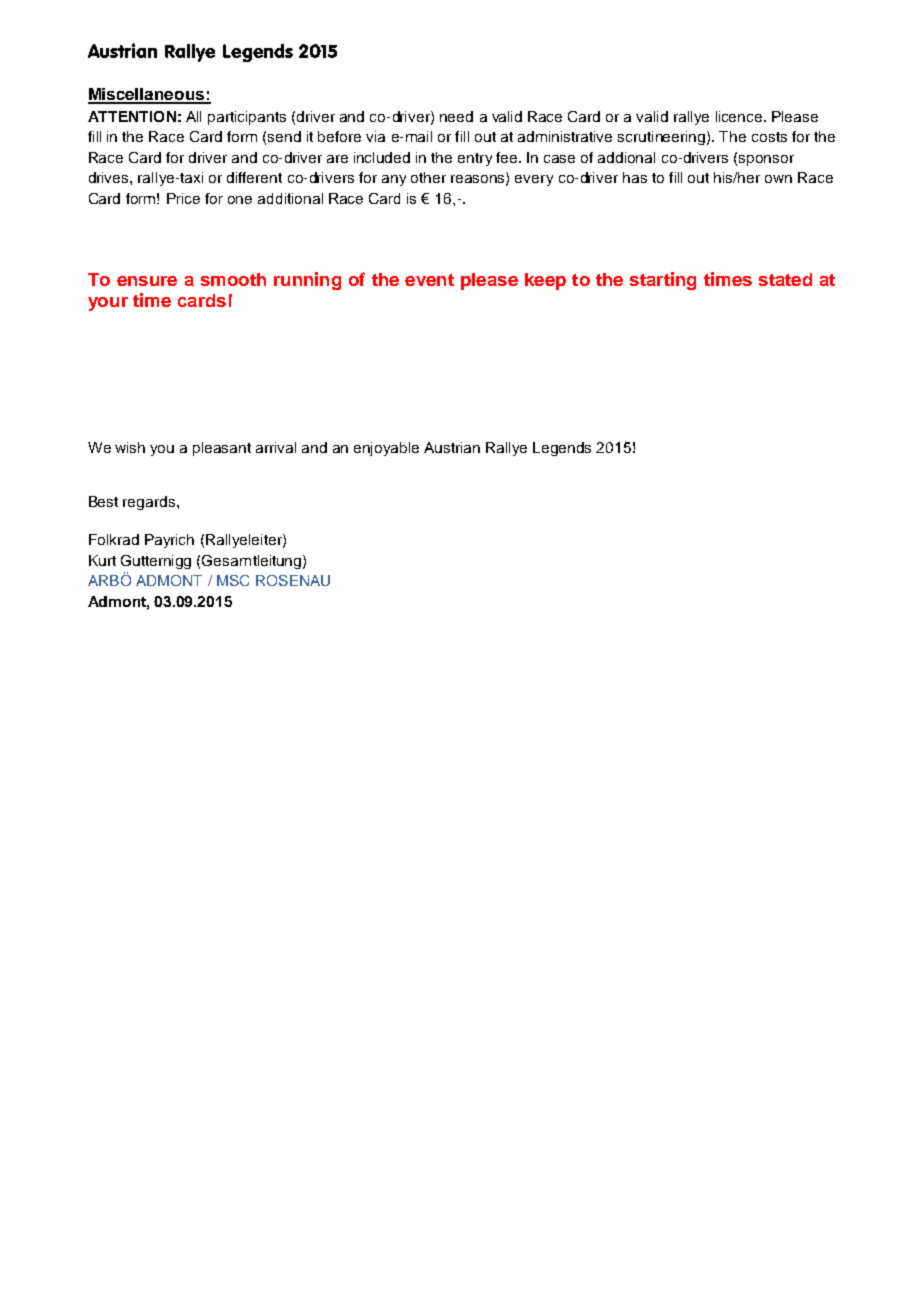 The height and width of the image is (1308, 924). What do you see at coordinates (147, 95) in the image?
I see `Miscellaneous` at bounding box center [147, 95].
